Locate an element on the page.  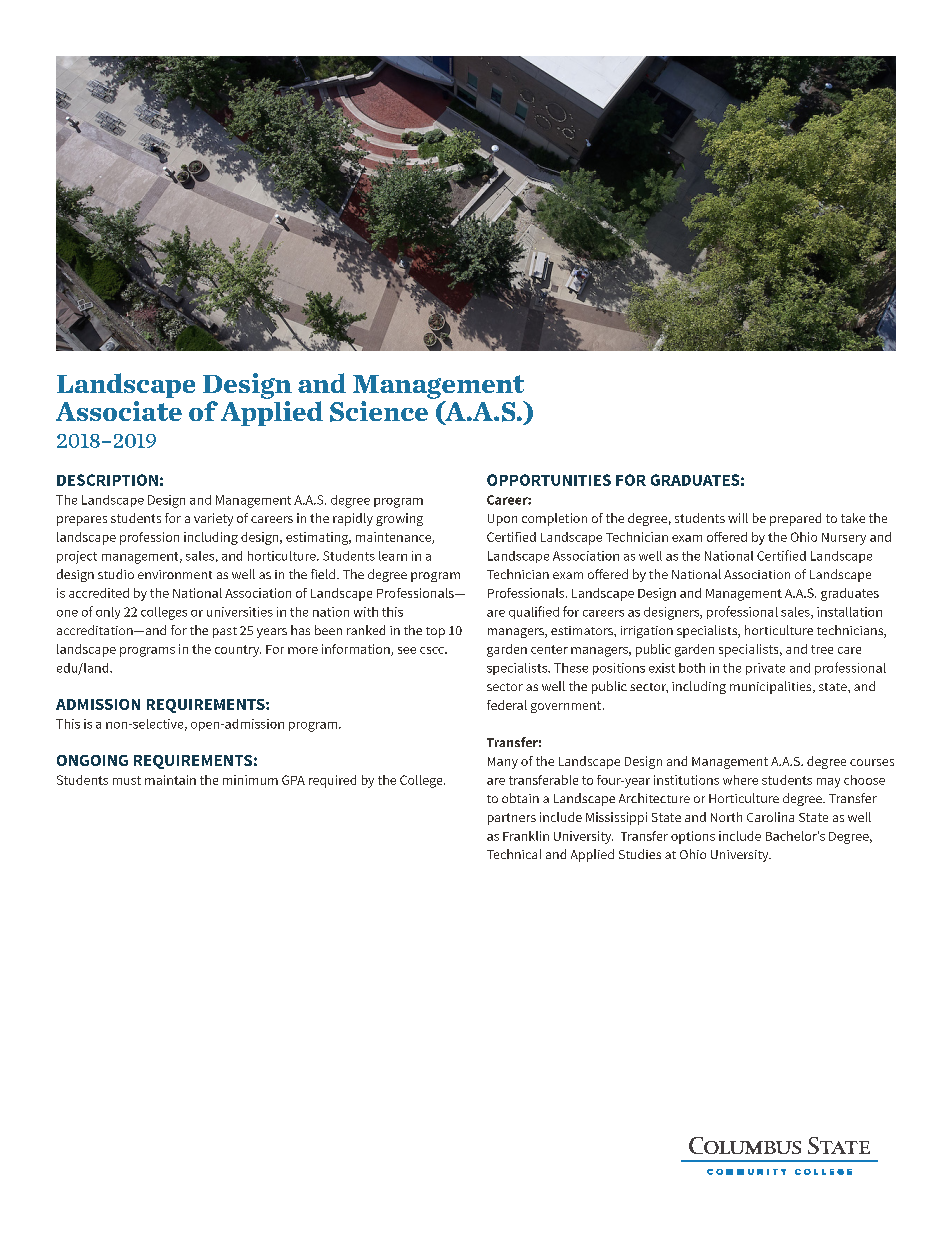
Franklin is located at coordinates (526, 836).
